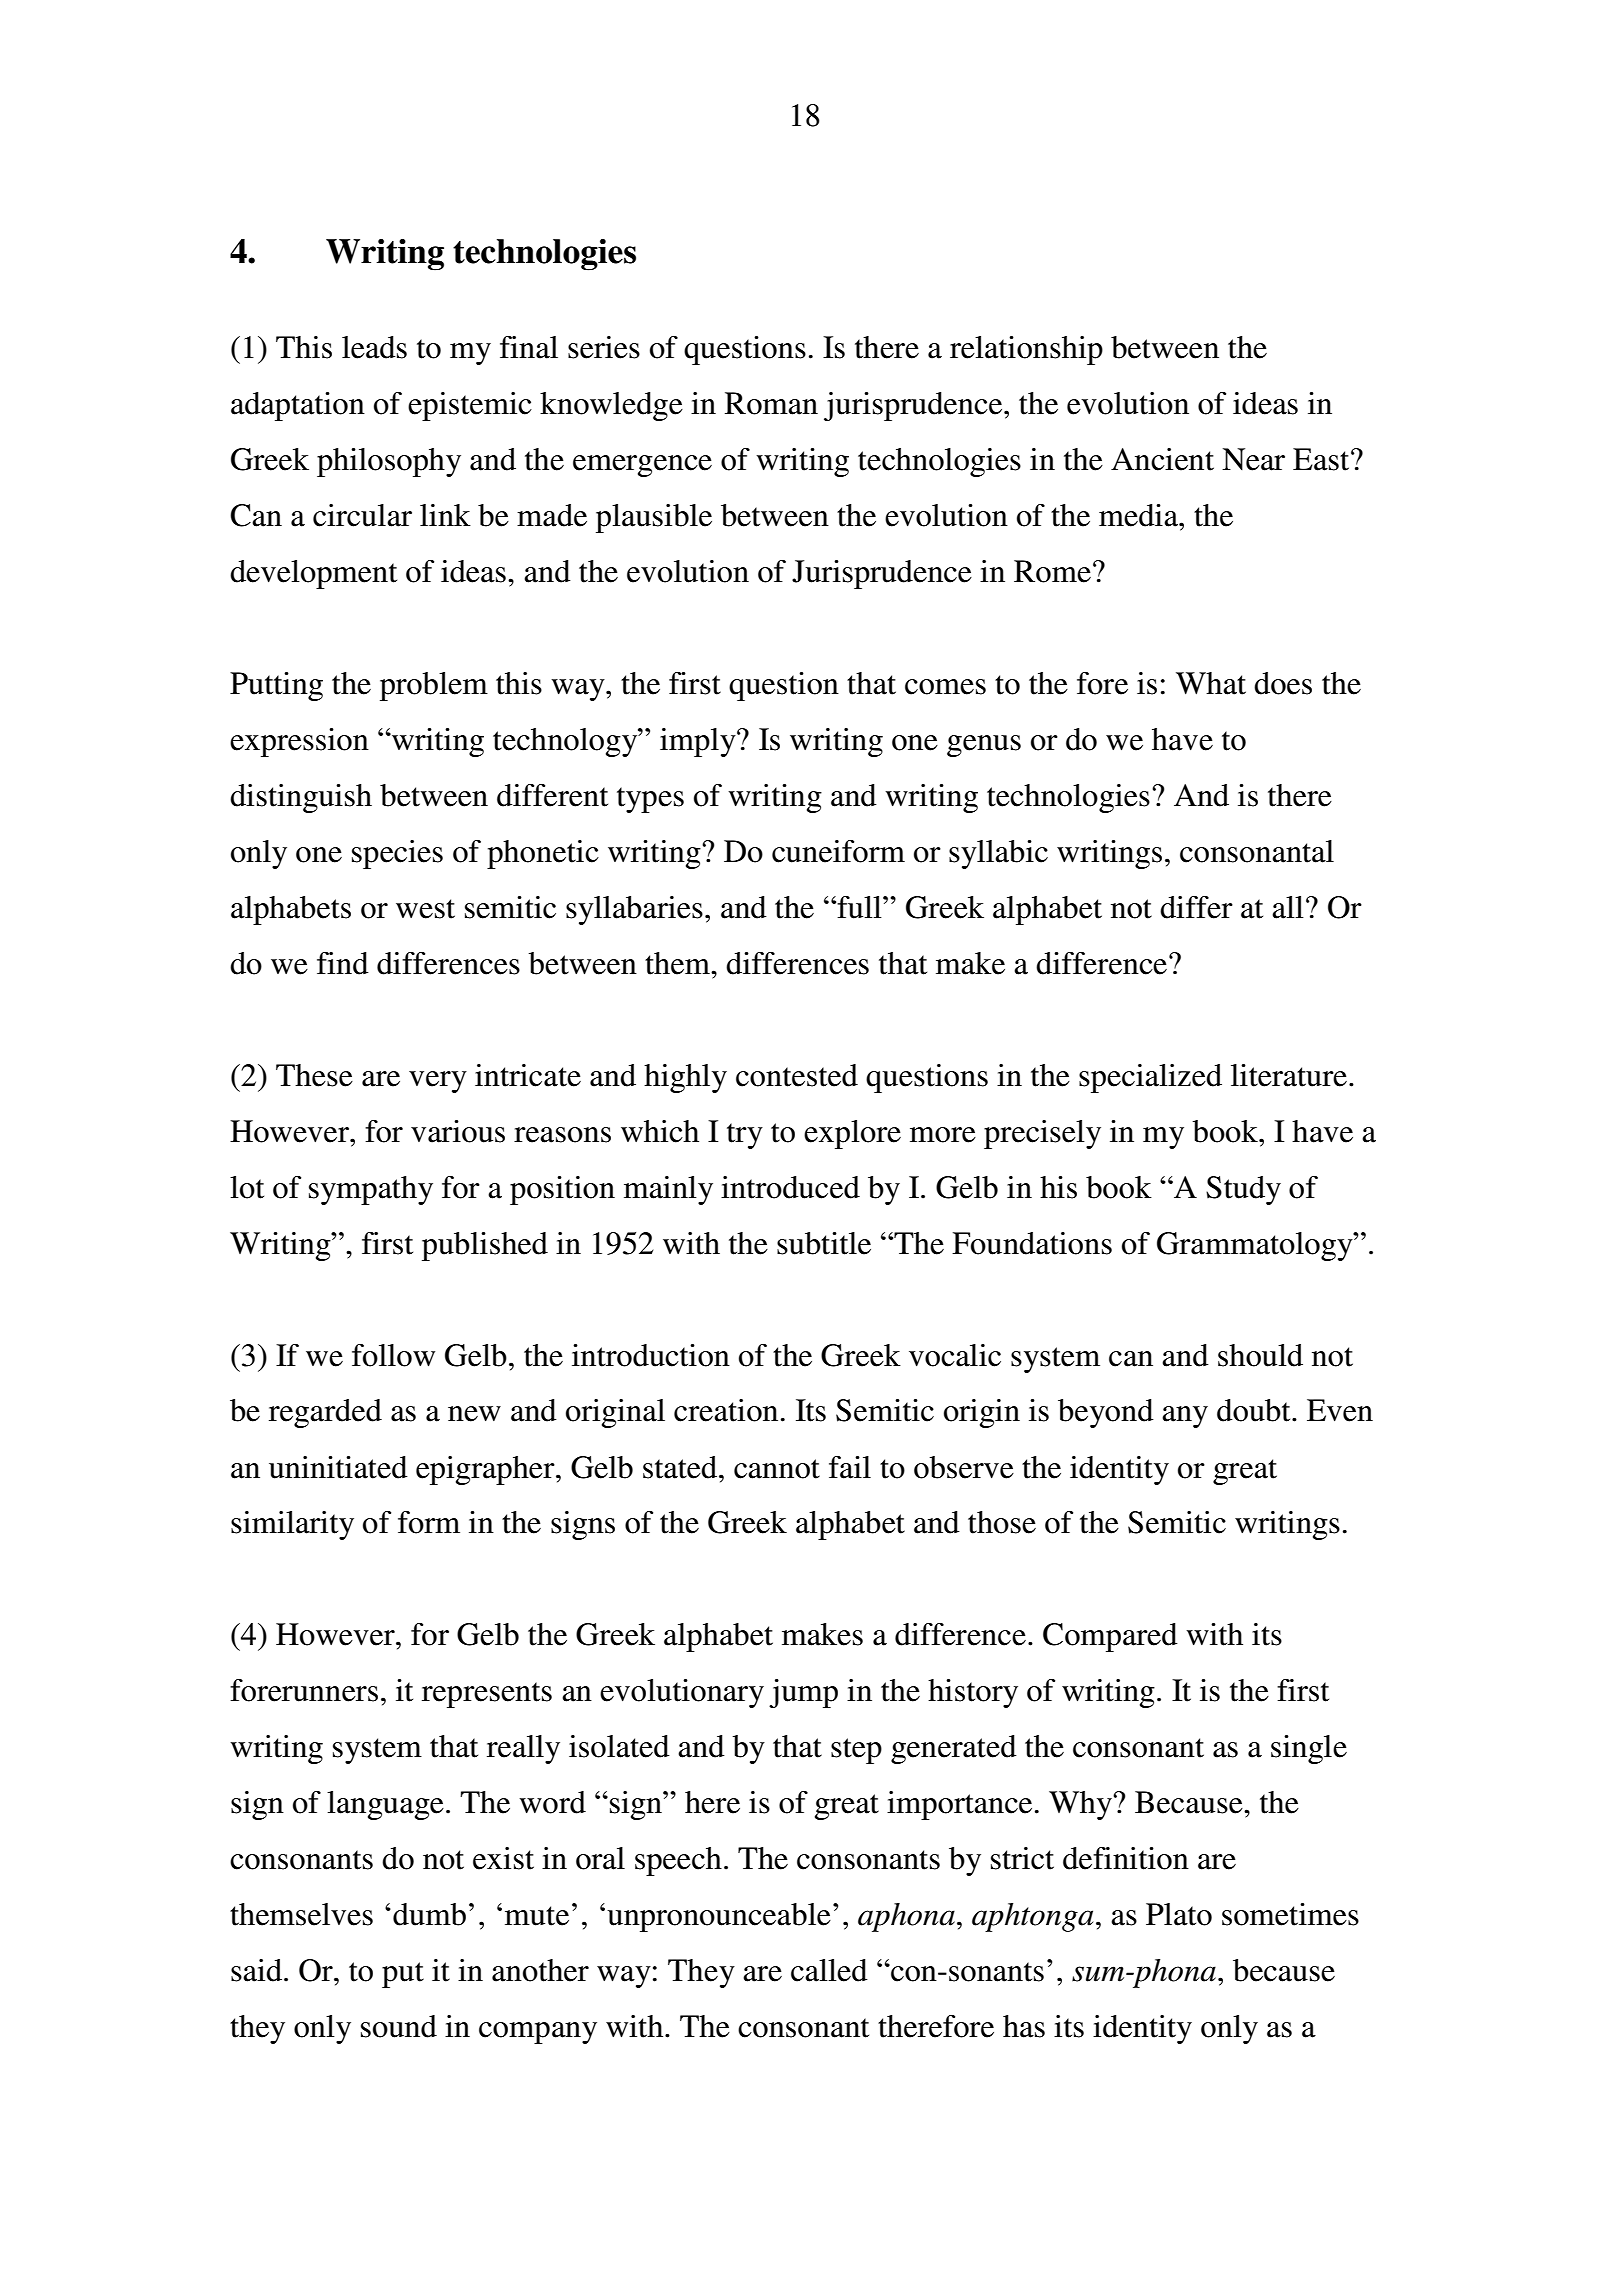  What do you see at coordinates (371, 1190) in the screenshot?
I see `sympathy` at bounding box center [371, 1190].
